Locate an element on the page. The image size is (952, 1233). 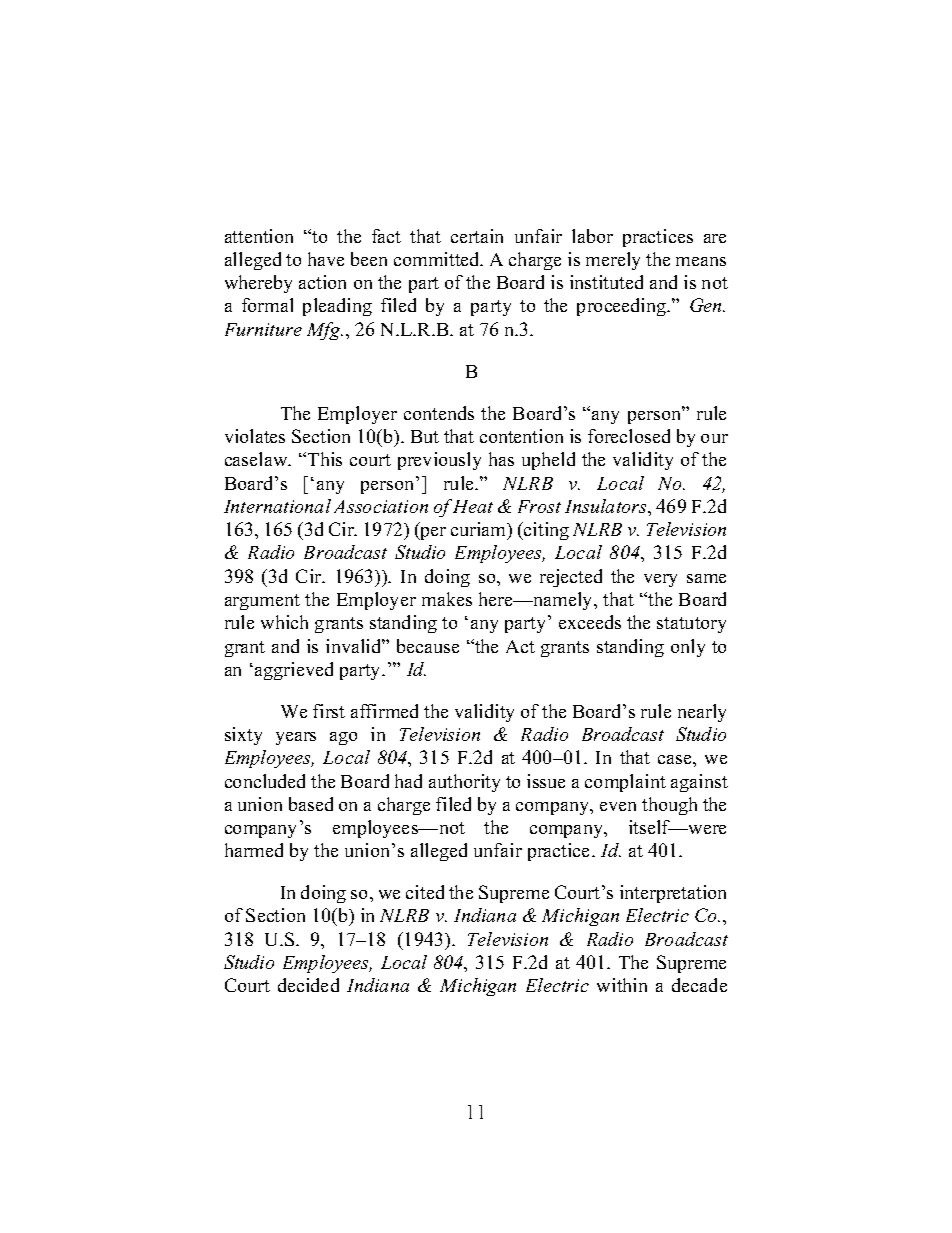
have is located at coordinates (326, 259).
